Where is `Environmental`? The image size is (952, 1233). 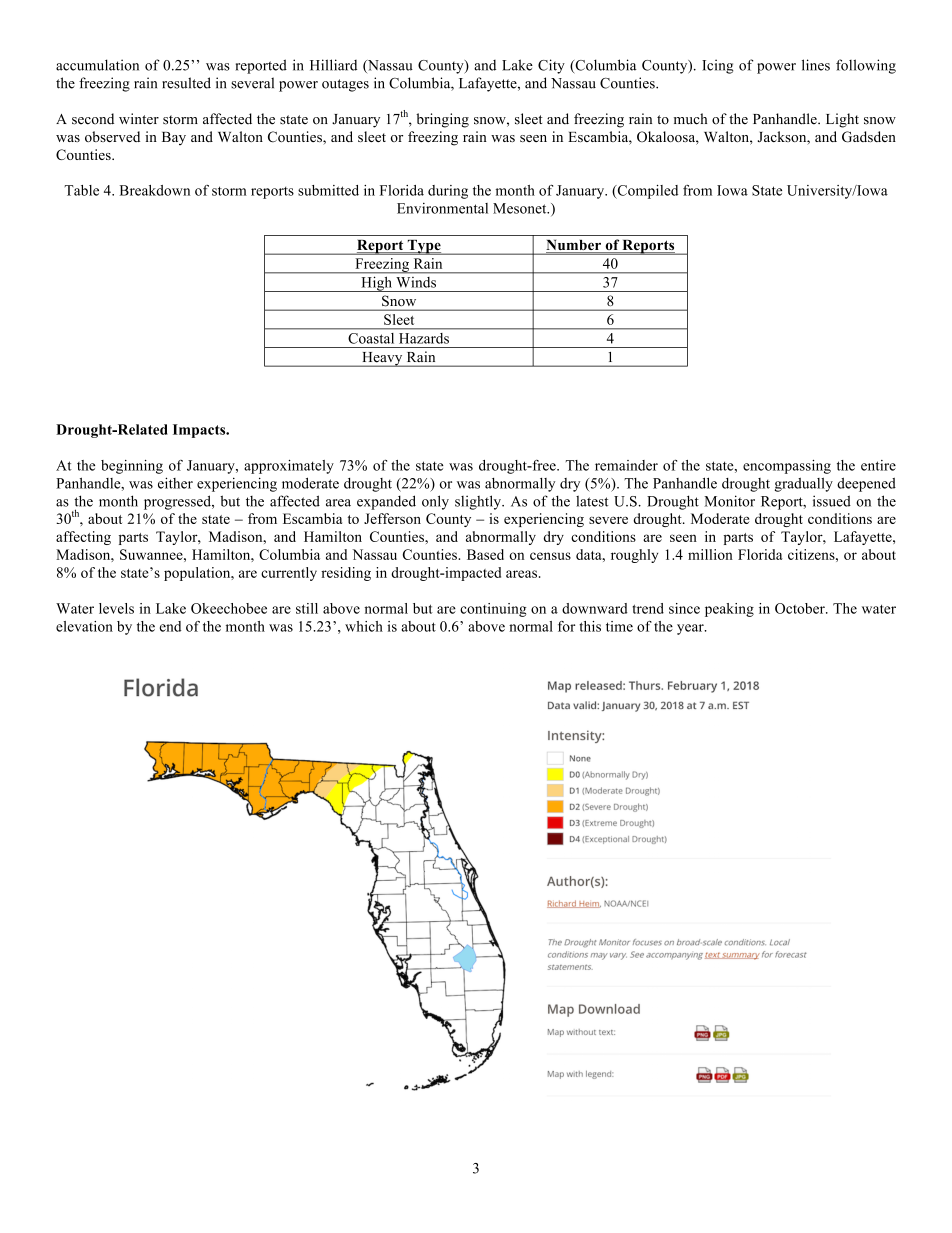 Environmental is located at coordinates (442, 208).
